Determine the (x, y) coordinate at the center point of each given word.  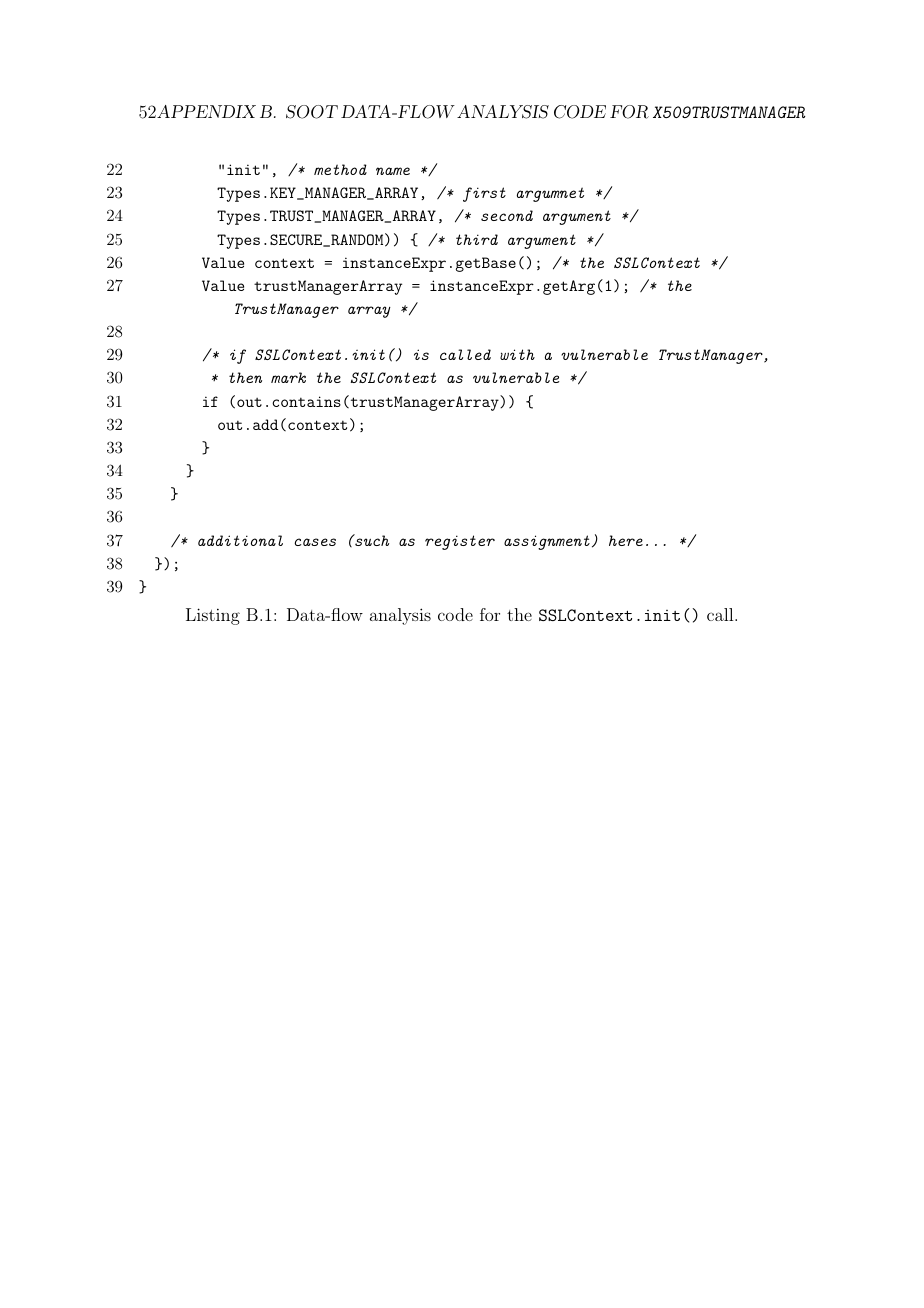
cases (315, 542)
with (517, 354)
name (393, 171)
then (245, 377)
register (460, 542)
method (340, 169)
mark (288, 377)
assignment (547, 542)
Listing (213, 616)
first (484, 194)
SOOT (312, 112)
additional (240, 540)
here (626, 540)
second (507, 215)
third (477, 239)
